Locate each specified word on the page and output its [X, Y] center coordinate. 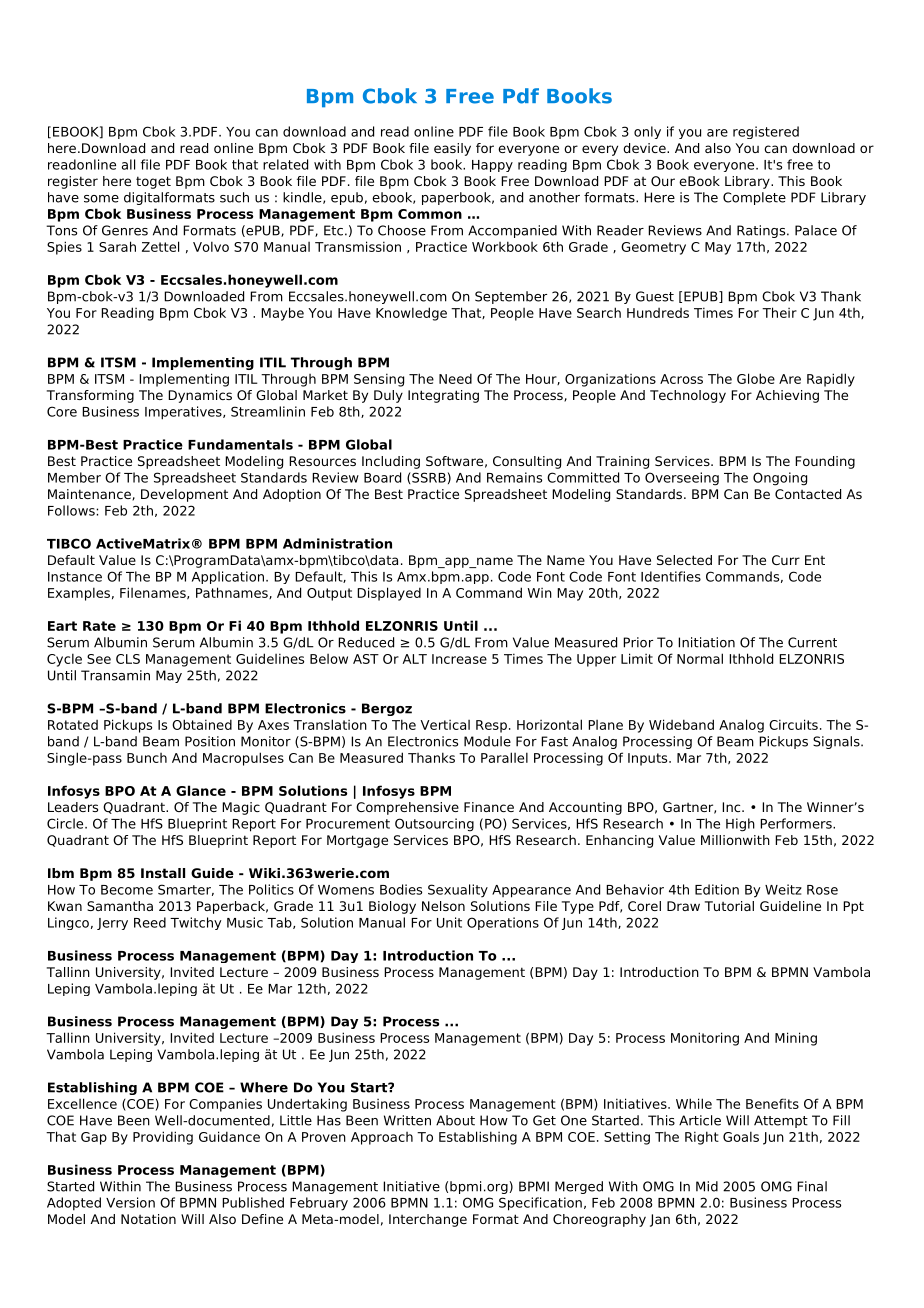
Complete [754, 198]
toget [153, 182]
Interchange [428, 1220]
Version [130, 1202]
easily [452, 149]
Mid [707, 1186]
